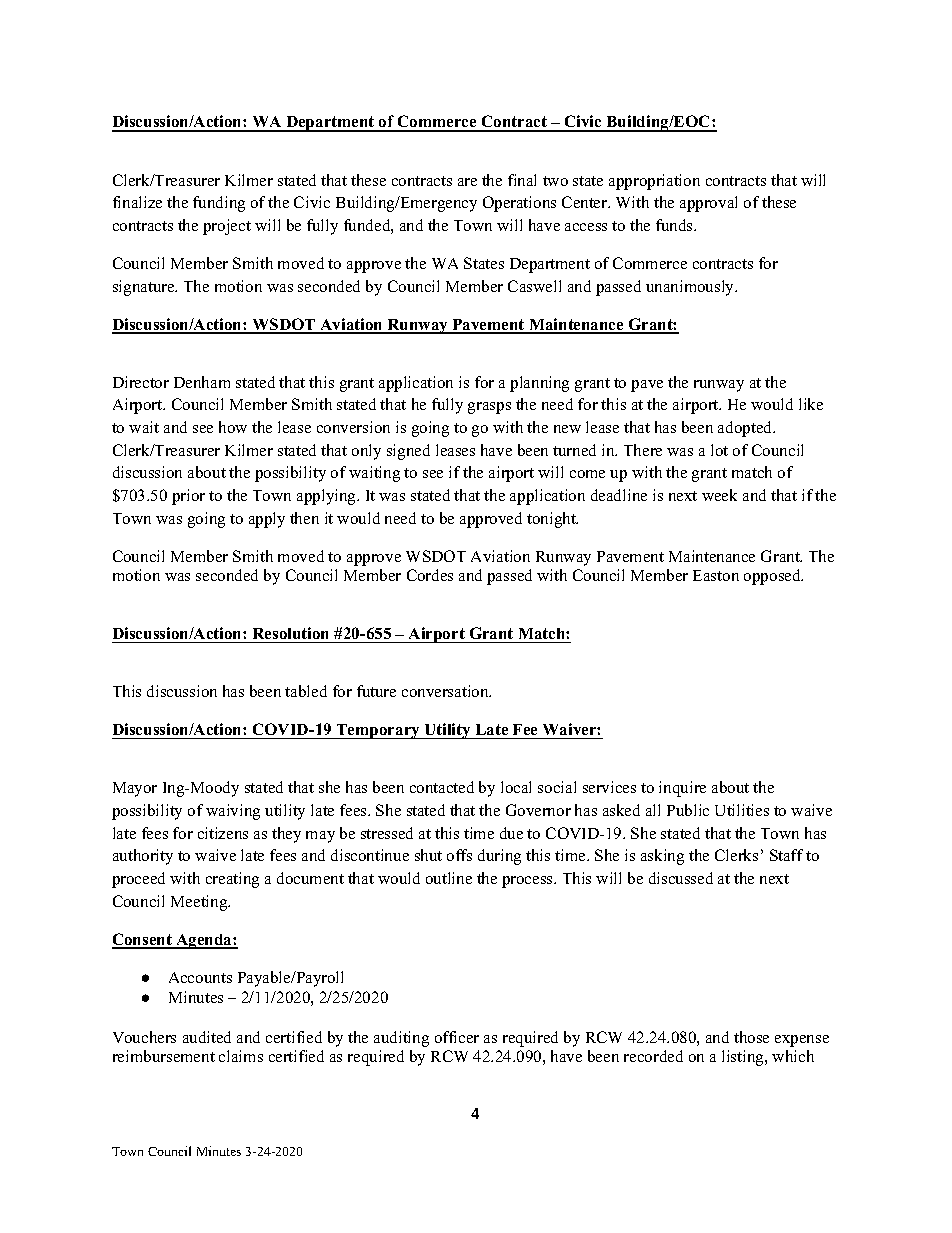  What do you see at coordinates (708, 204) in the screenshot?
I see `approval` at bounding box center [708, 204].
